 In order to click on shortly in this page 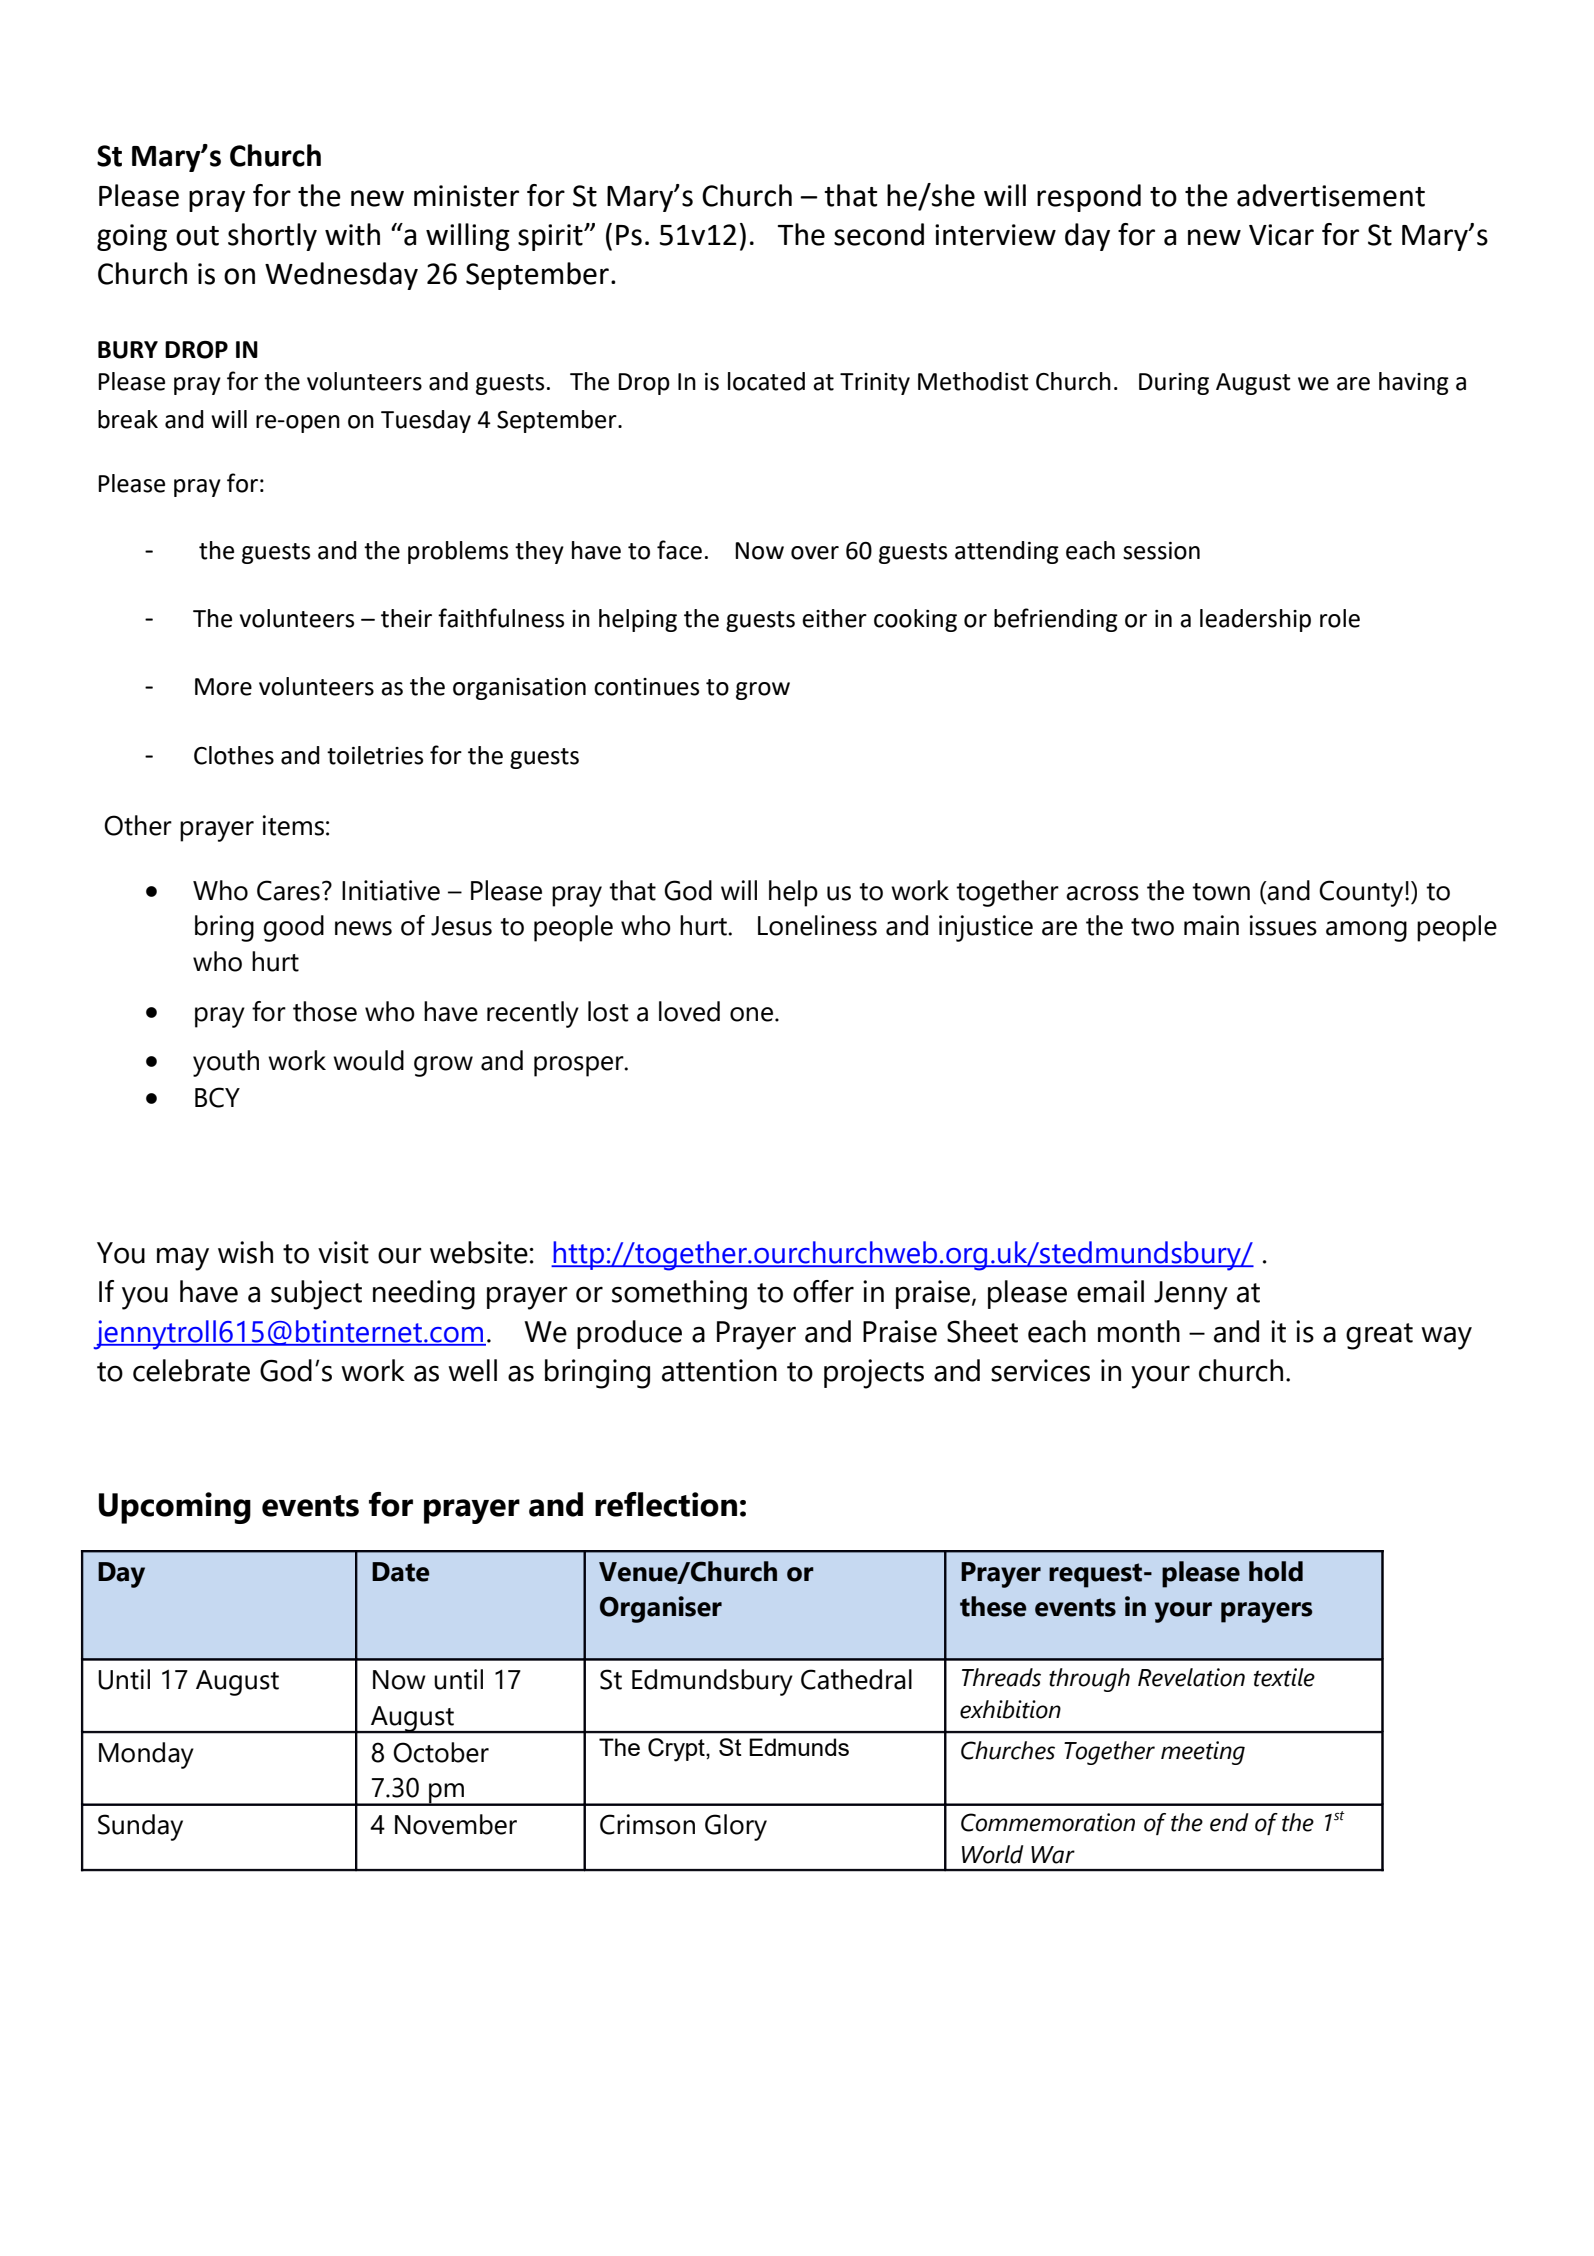, I will do `click(272, 237)`.
